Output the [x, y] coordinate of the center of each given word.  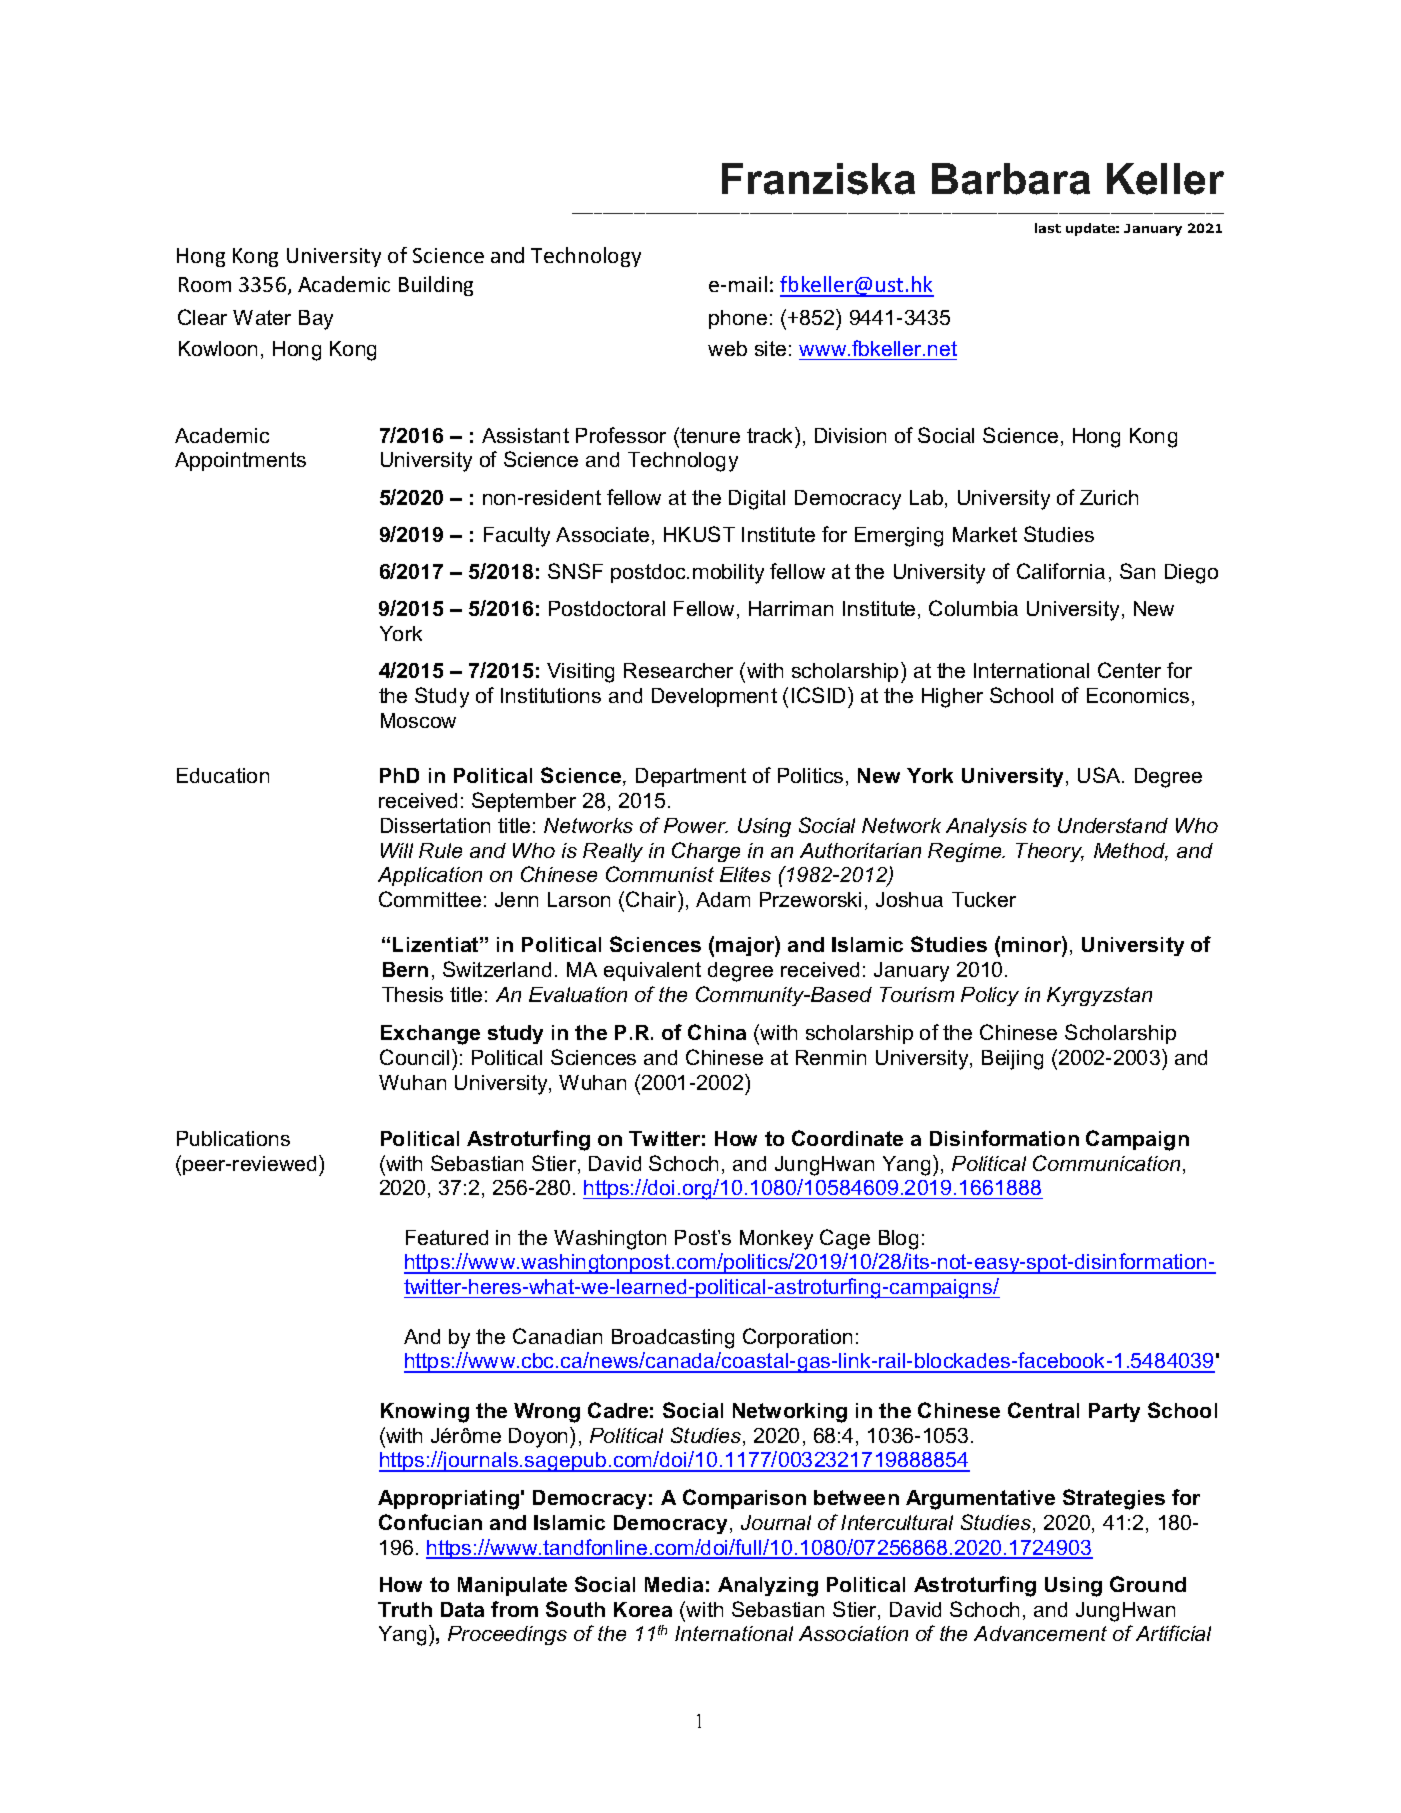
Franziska [818, 179]
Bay [316, 320]
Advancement [1040, 1633]
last [1048, 228]
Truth [405, 1609]
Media [674, 1584]
